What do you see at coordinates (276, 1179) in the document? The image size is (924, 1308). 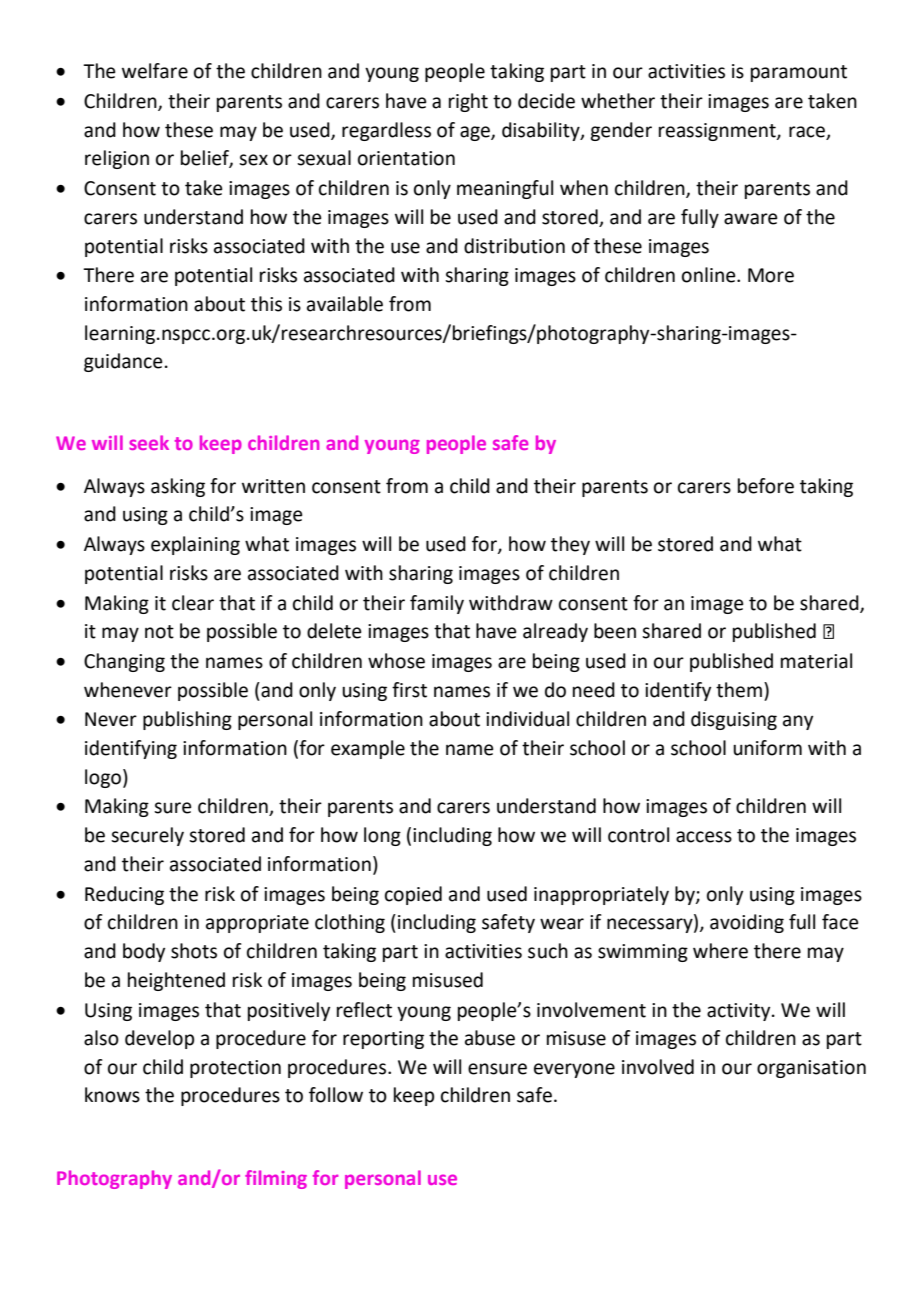 I see `filming` at bounding box center [276, 1179].
